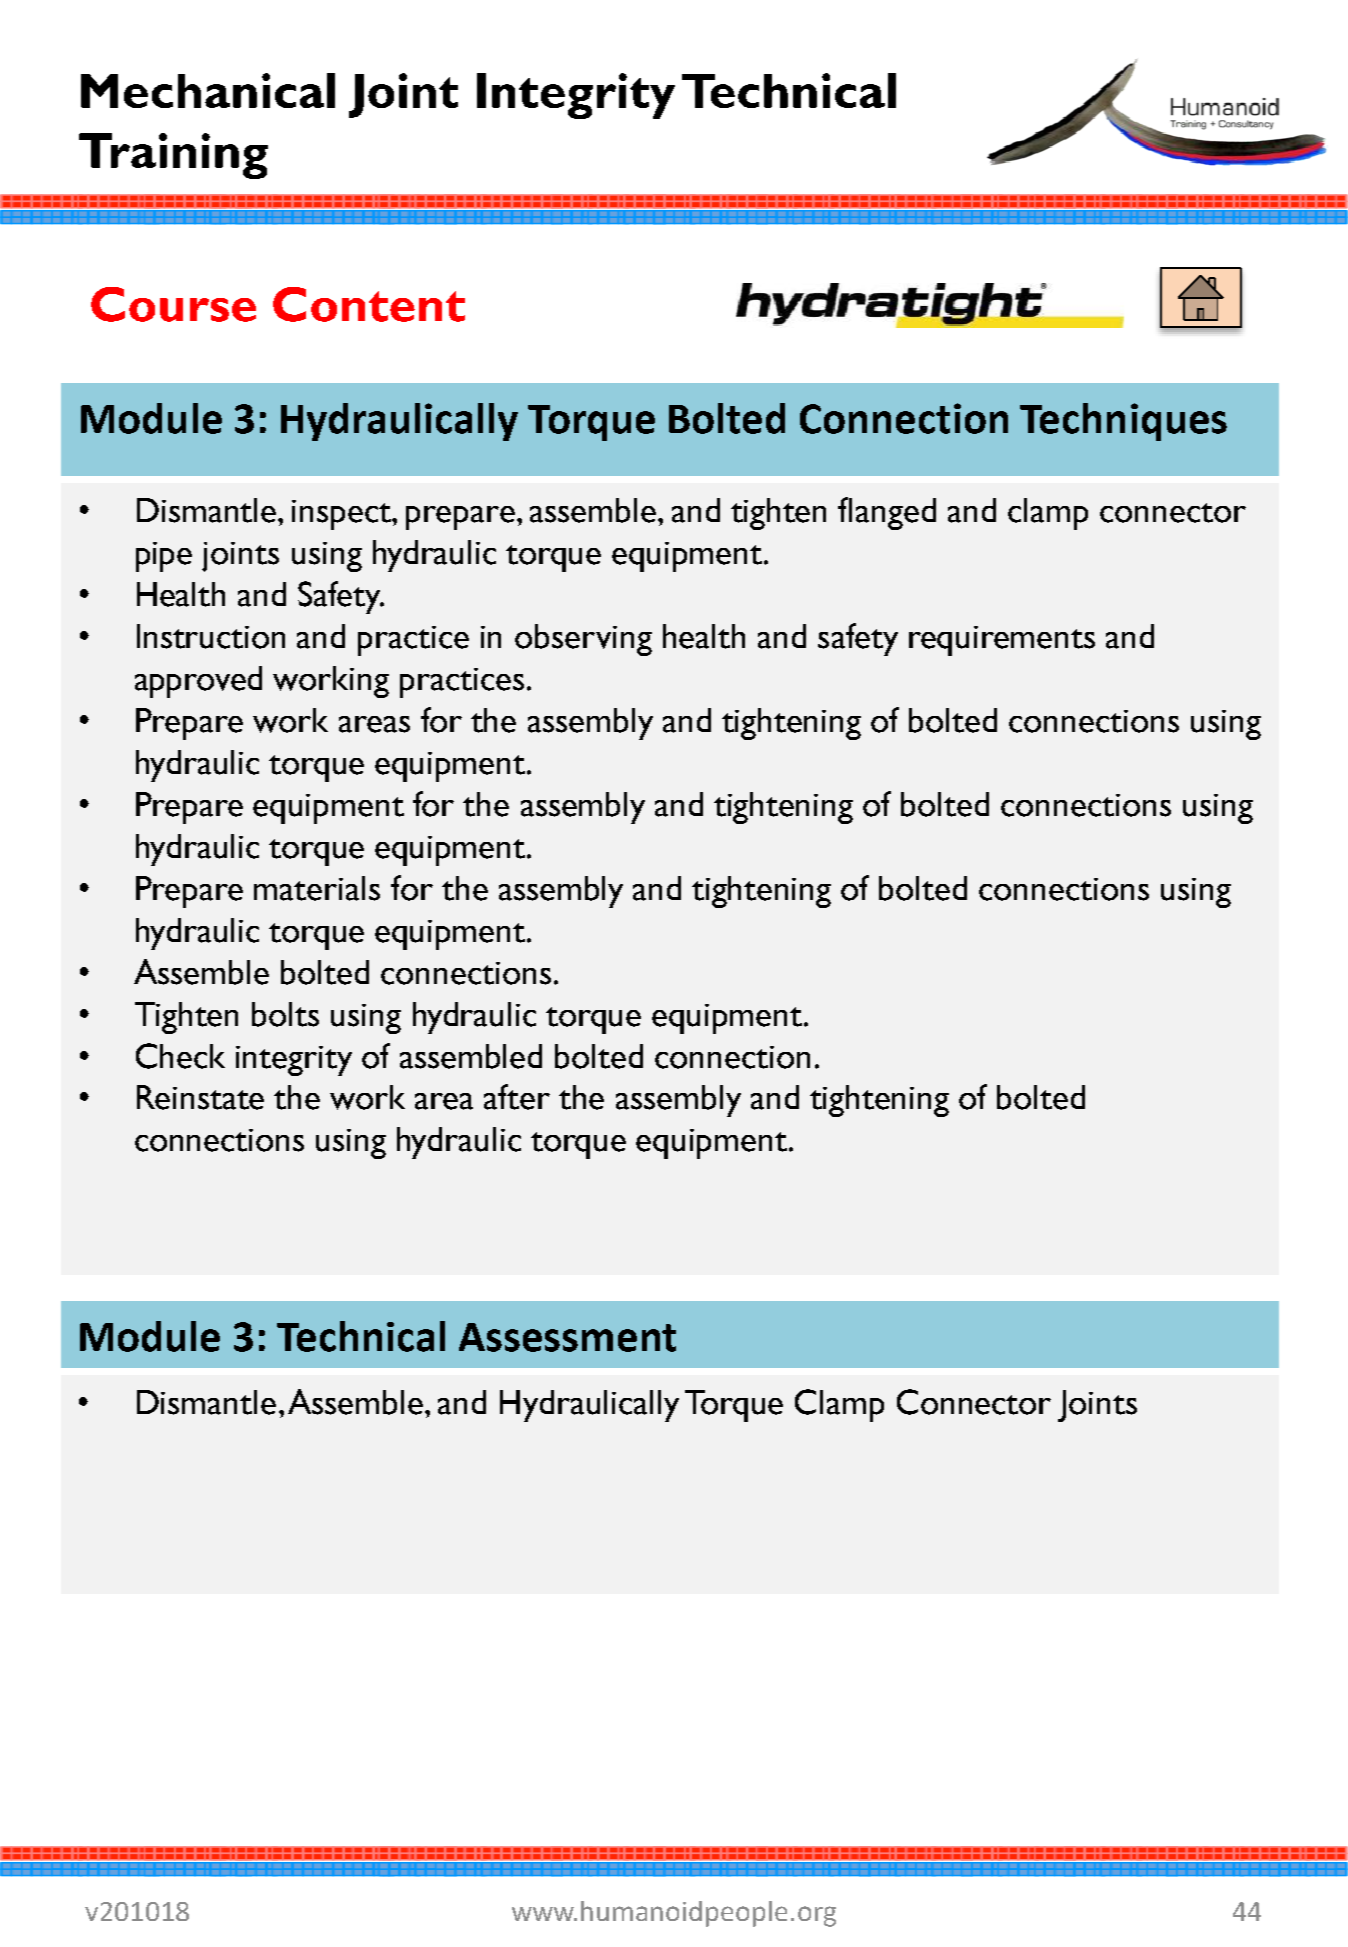  What do you see at coordinates (200, 1097) in the image?
I see `Reinstate` at bounding box center [200, 1097].
